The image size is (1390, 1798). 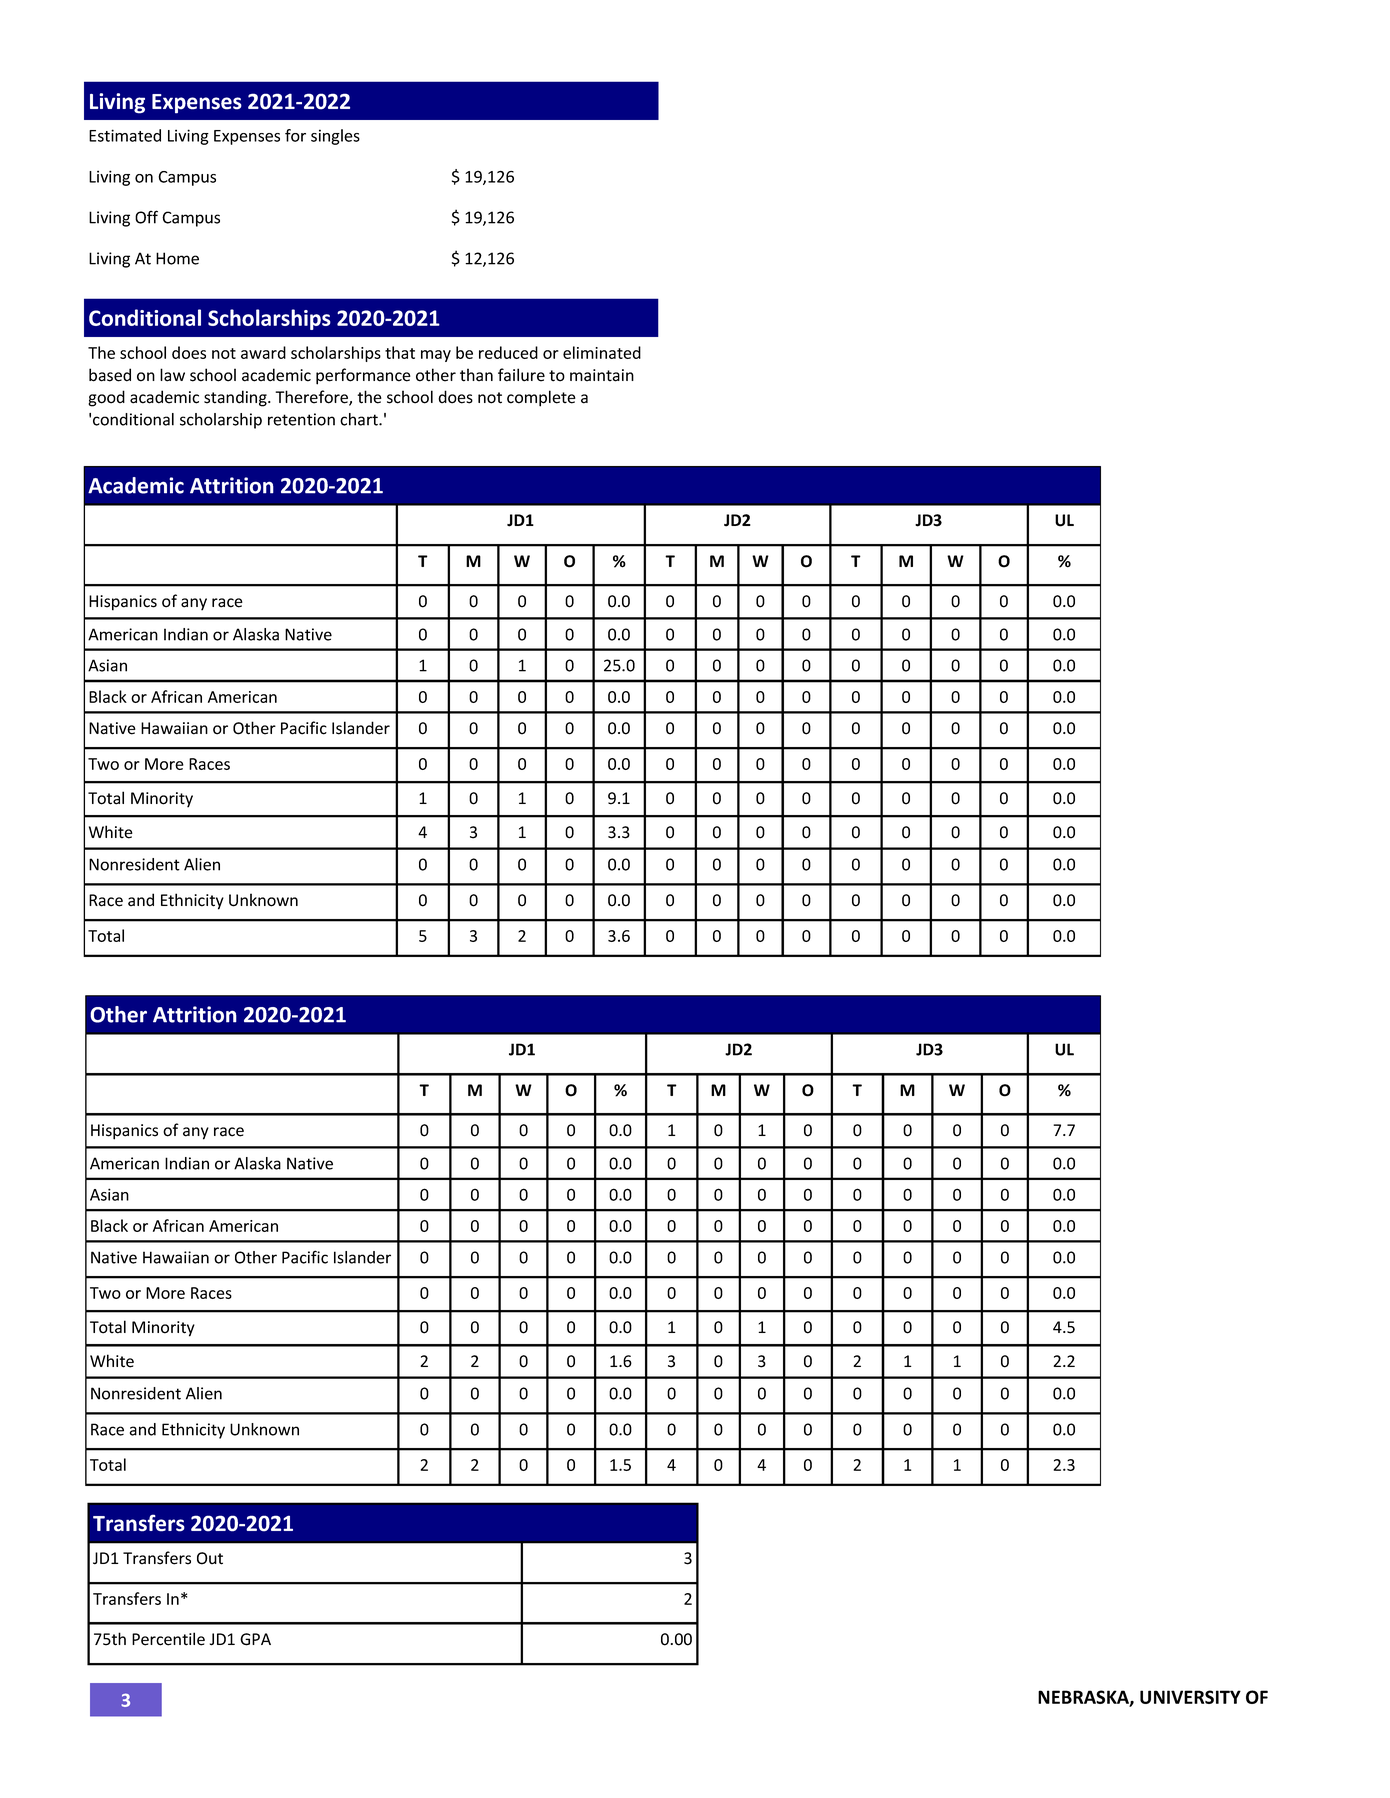 I want to click on maintain, so click(x=602, y=375).
